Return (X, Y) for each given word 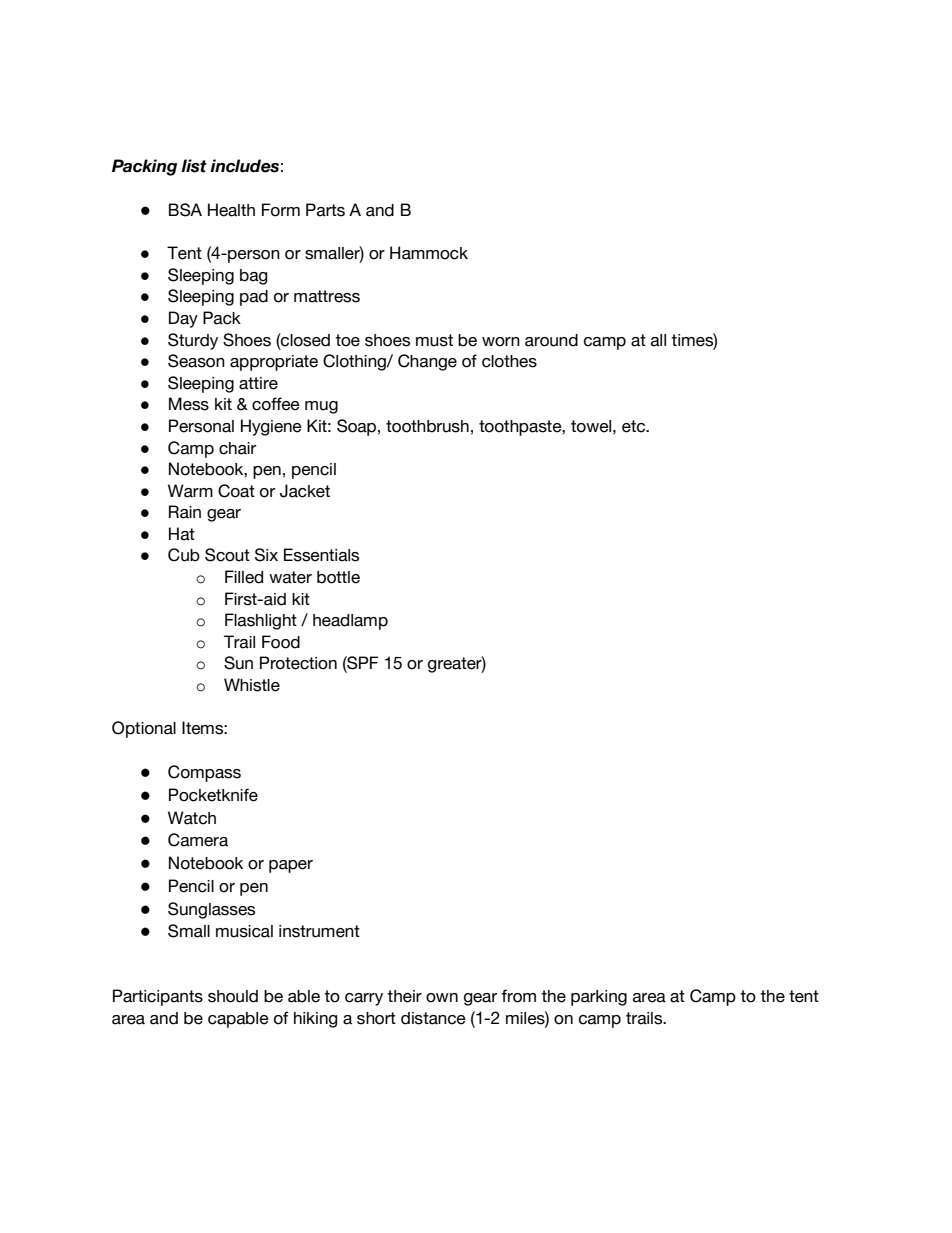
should (233, 996)
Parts (325, 210)
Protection (298, 663)
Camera (198, 840)
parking (599, 998)
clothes (509, 361)
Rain (185, 512)
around (551, 340)
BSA (185, 210)
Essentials (321, 555)
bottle (338, 577)
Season (196, 361)
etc (635, 426)
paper (291, 866)
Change (427, 362)
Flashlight (261, 621)
